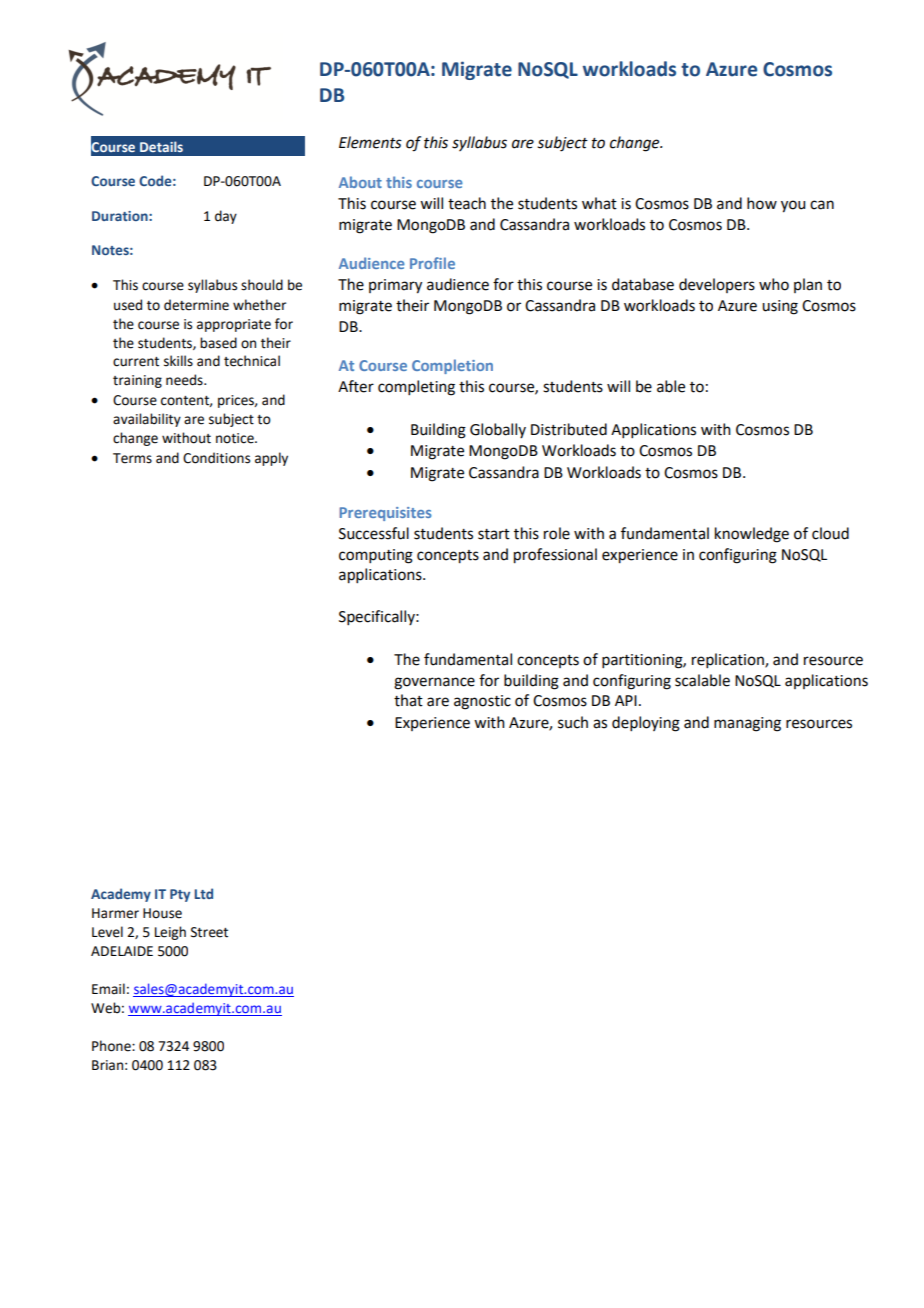 Image resolution: width=924 pixels, height=1308 pixels. I want to click on Globally, so click(498, 430).
